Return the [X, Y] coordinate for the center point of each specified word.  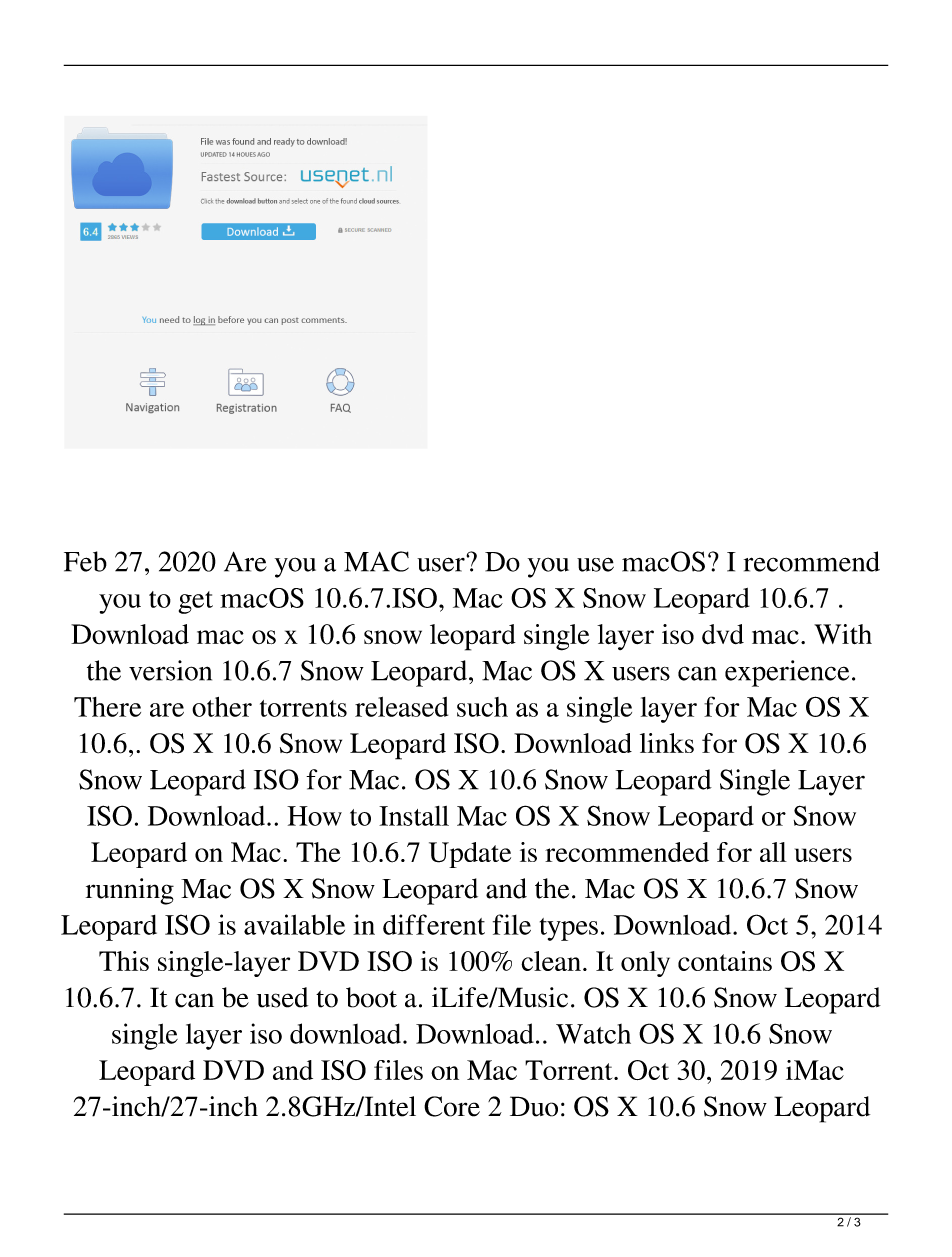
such [482, 707]
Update [470, 855]
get [196, 602]
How [314, 816]
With [843, 634]
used [282, 997]
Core [452, 1106]
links [667, 743]
